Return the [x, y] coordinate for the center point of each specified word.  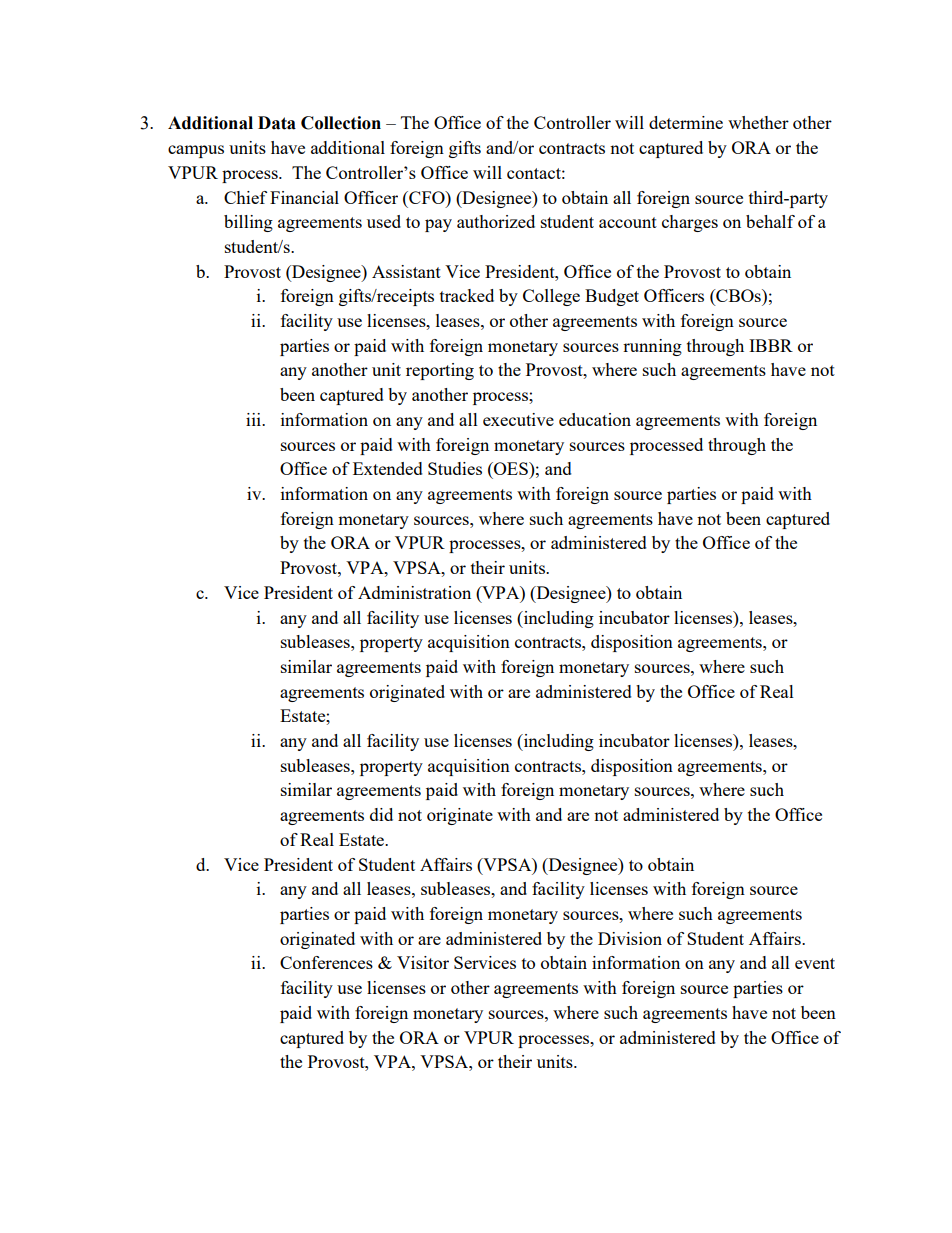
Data [277, 123]
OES [511, 468]
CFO [427, 197]
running [652, 347]
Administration [414, 592]
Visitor [423, 962]
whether [758, 122]
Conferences [326, 962]
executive [518, 419]
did [381, 814]
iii [254, 419]
